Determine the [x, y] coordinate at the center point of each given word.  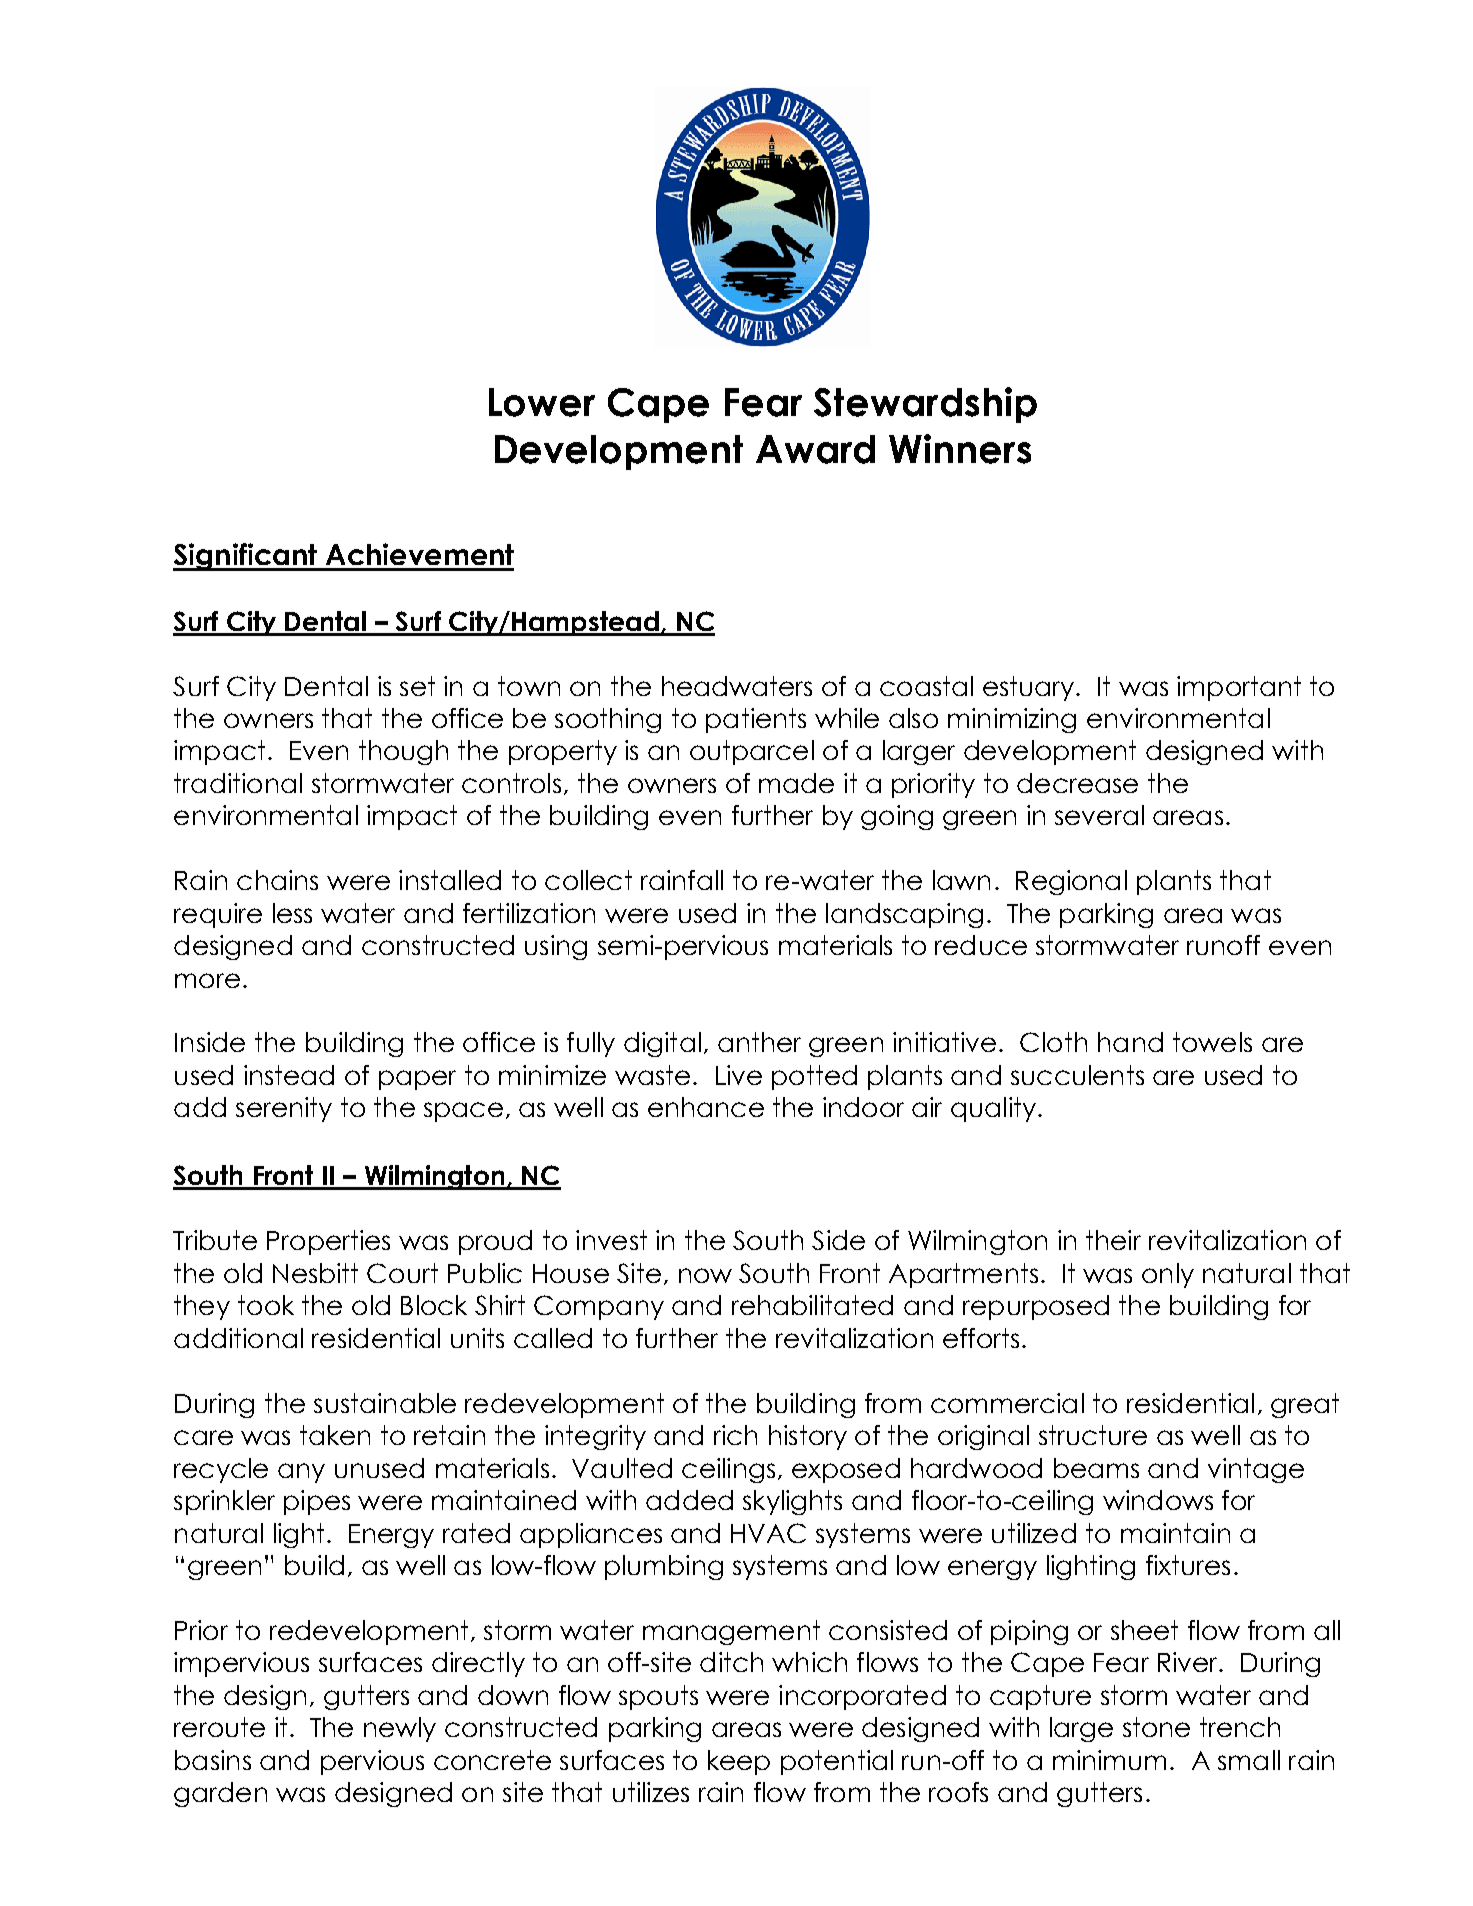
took [266, 1305]
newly [400, 1729]
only [1168, 1275]
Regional [1071, 882]
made [796, 783]
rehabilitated [812, 1305]
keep [739, 1762]
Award [815, 449]
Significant [246, 557]
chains [277, 880]
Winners [960, 449]
